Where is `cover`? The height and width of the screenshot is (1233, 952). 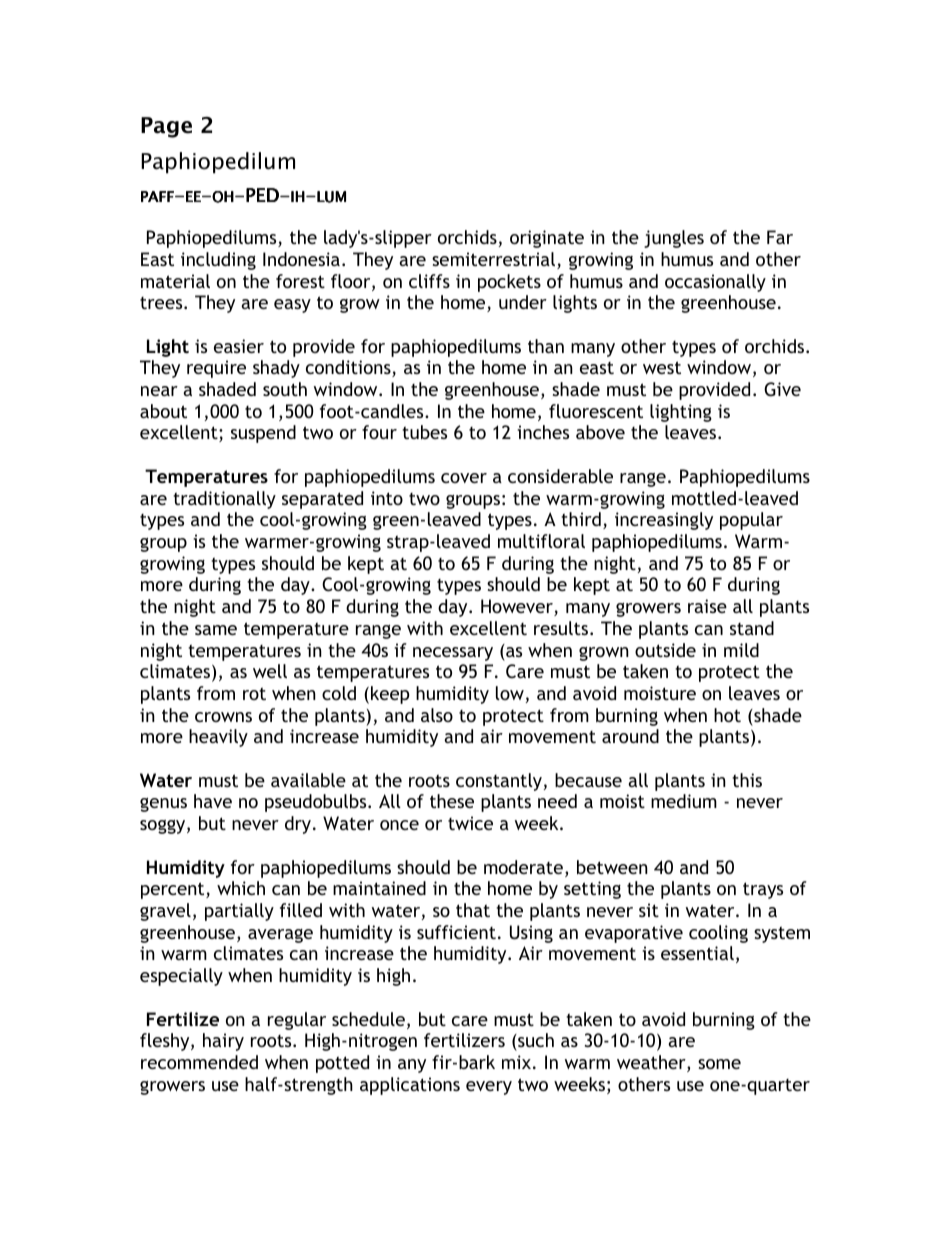 cover is located at coordinates (464, 478).
